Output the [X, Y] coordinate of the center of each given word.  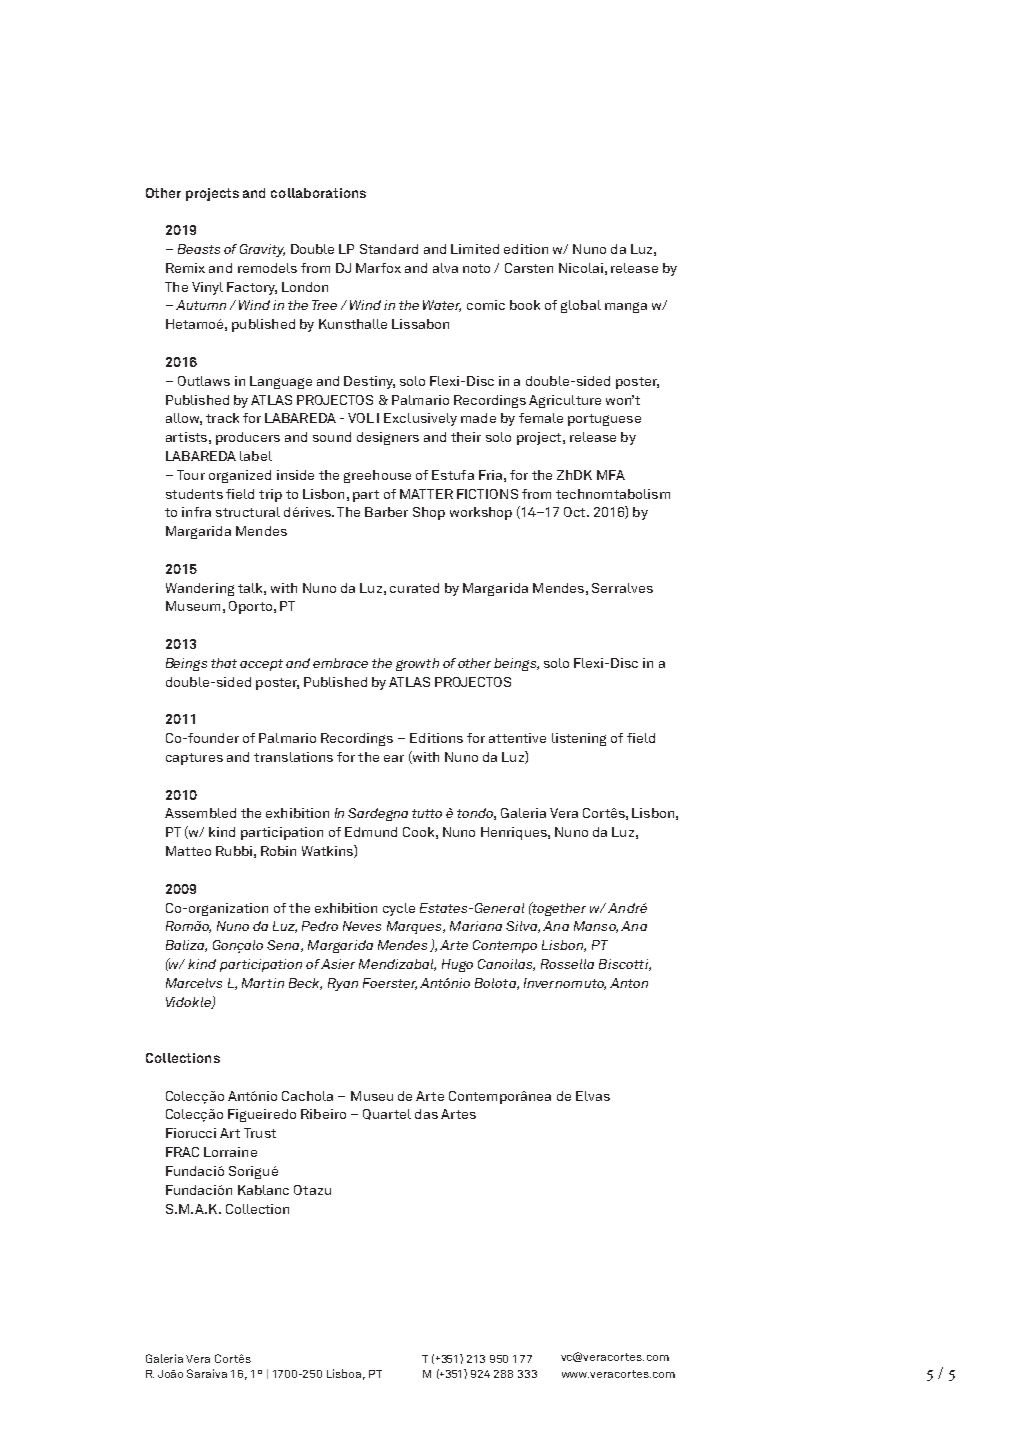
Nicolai [581, 268]
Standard [389, 249]
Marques [415, 927]
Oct [576, 512]
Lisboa [346, 1374]
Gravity [262, 250]
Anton [629, 983]
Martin [263, 983]
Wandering [200, 589]
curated [414, 588]
